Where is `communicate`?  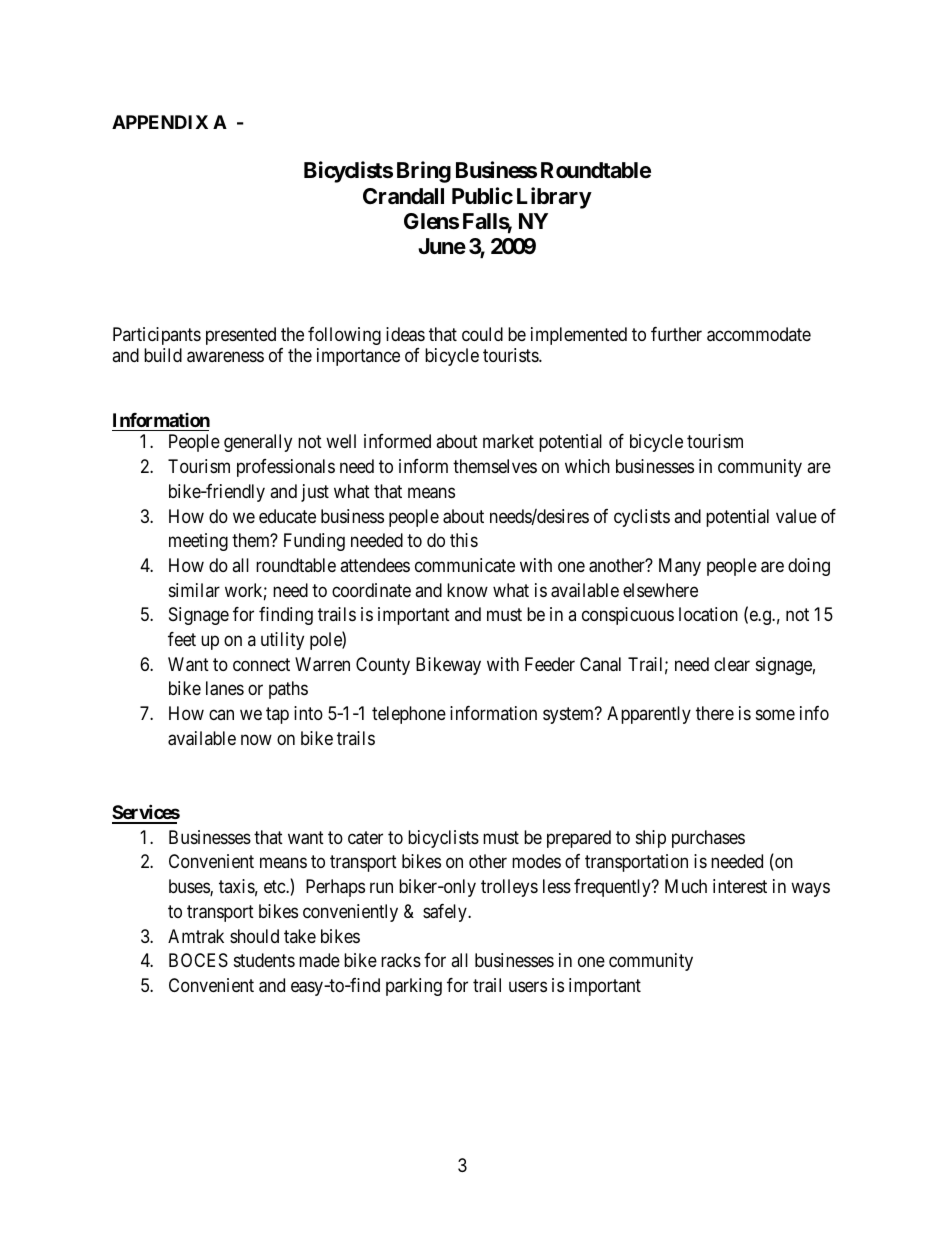 communicate is located at coordinates (465, 565).
